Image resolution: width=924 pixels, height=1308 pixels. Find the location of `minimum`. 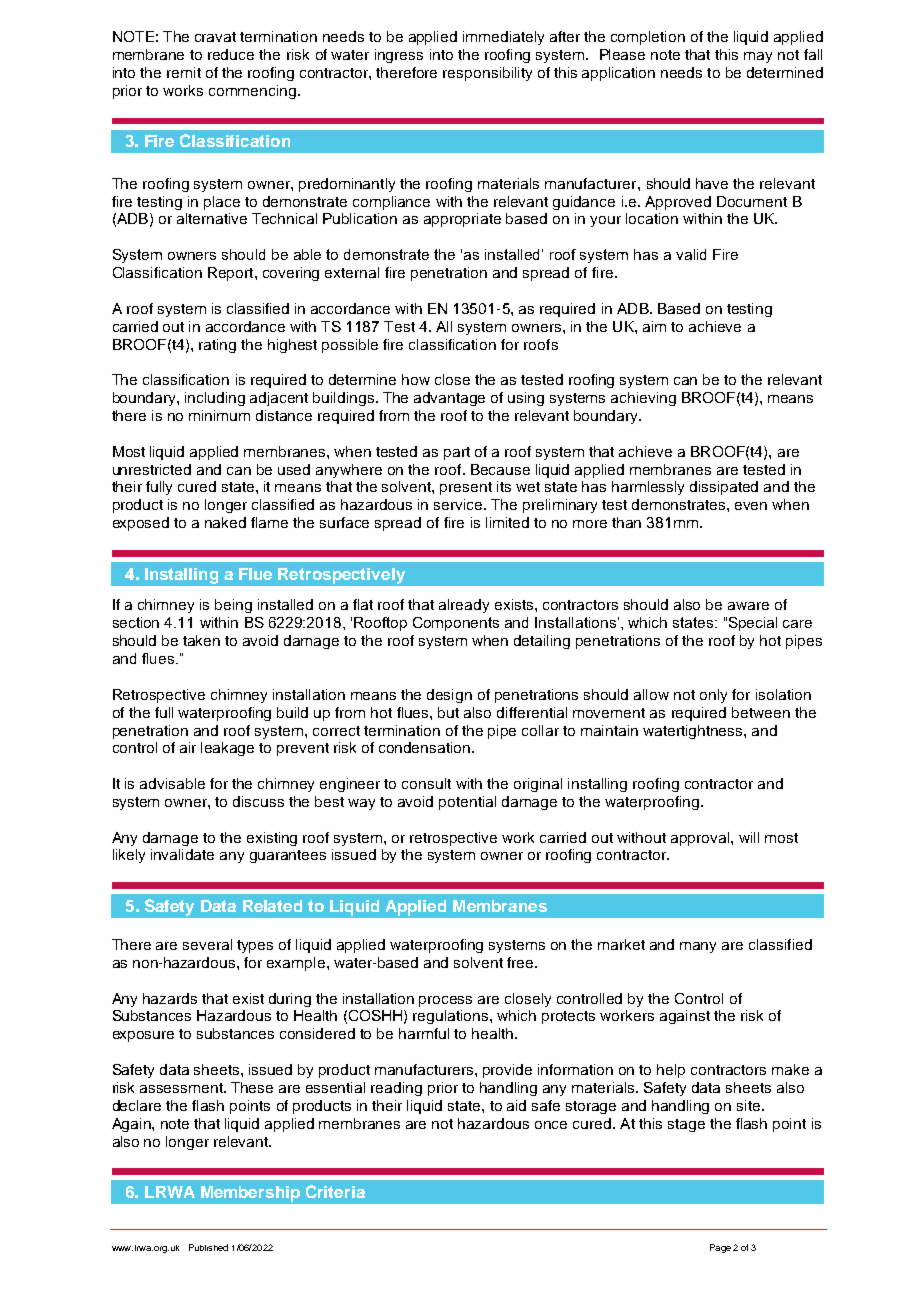

minimum is located at coordinates (219, 415).
